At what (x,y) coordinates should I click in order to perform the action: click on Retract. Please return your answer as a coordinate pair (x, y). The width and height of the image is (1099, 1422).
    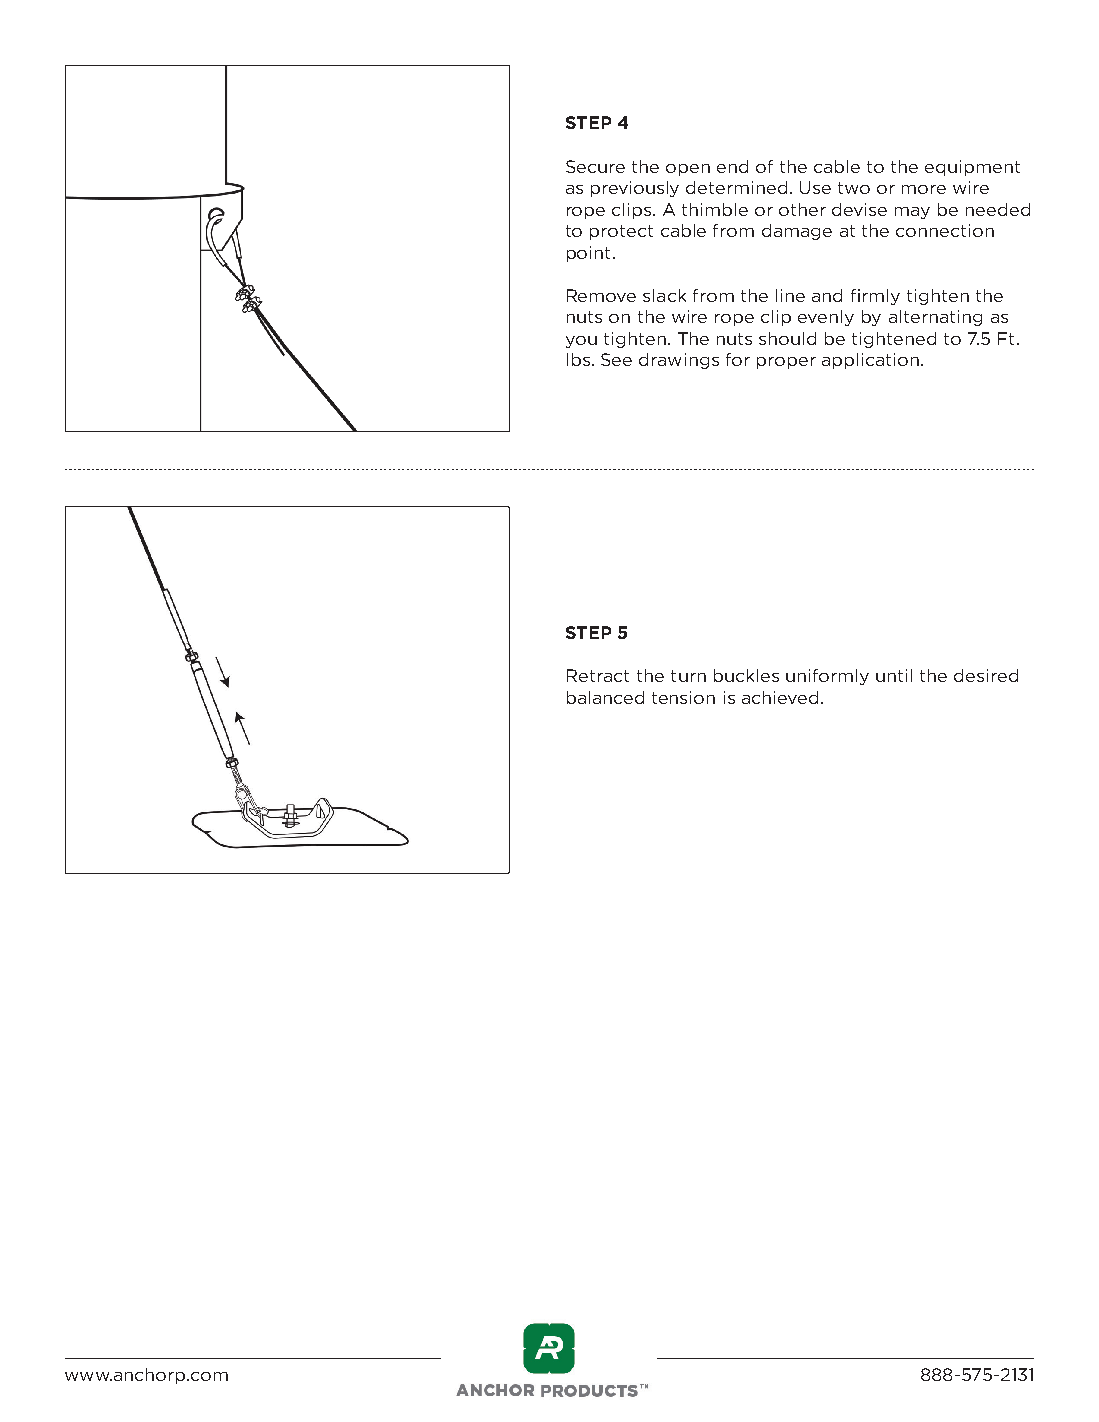
    Looking at the image, I should click on (598, 675).
